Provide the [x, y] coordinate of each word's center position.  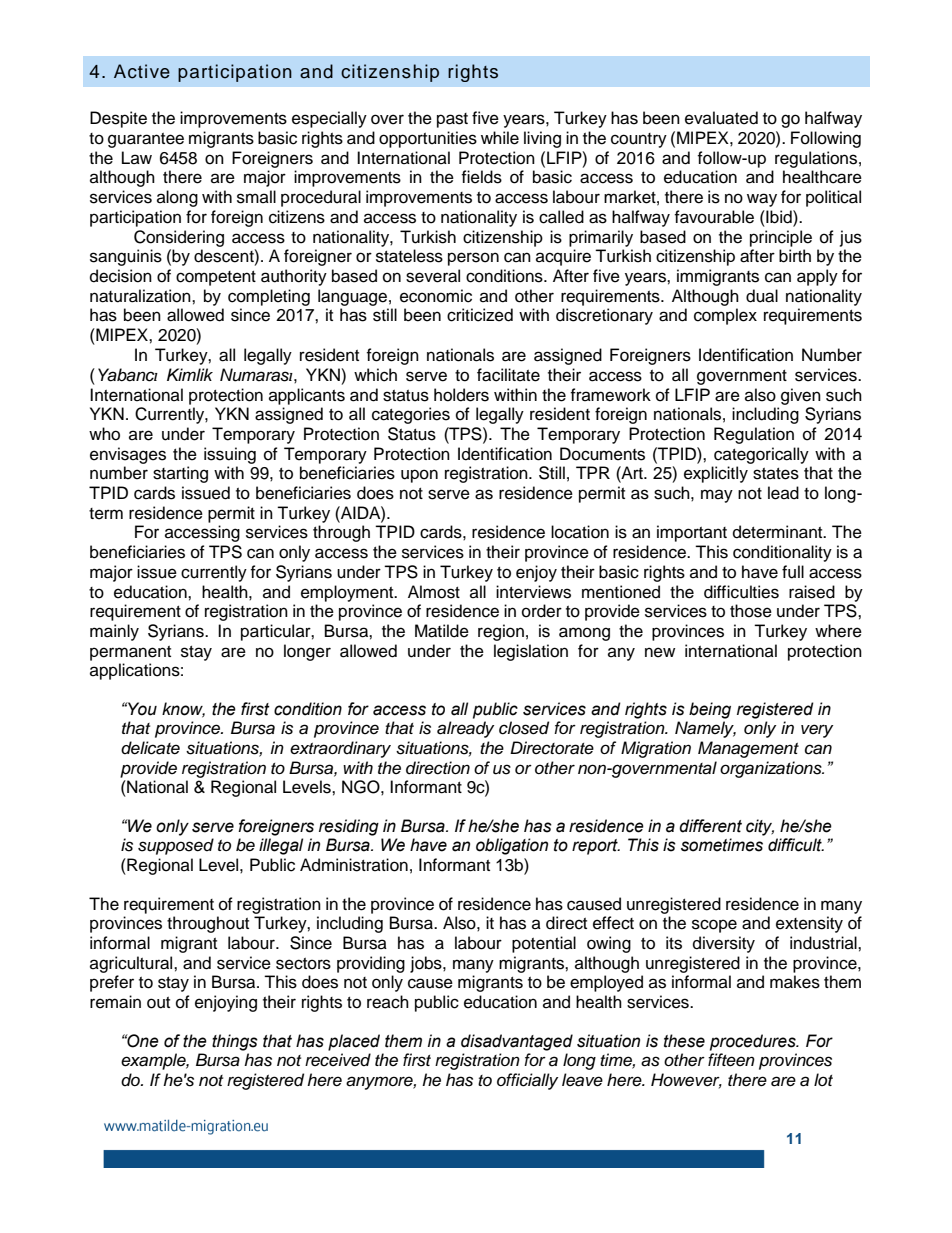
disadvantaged [517, 1042]
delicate [150, 748]
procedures [754, 1042]
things [235, 1042]
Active [142, 71]
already [465, 729]
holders [461, 395]
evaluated [721, 118]
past [452, 120]
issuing [230, 455]
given [801, 396]
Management [748, 749]
